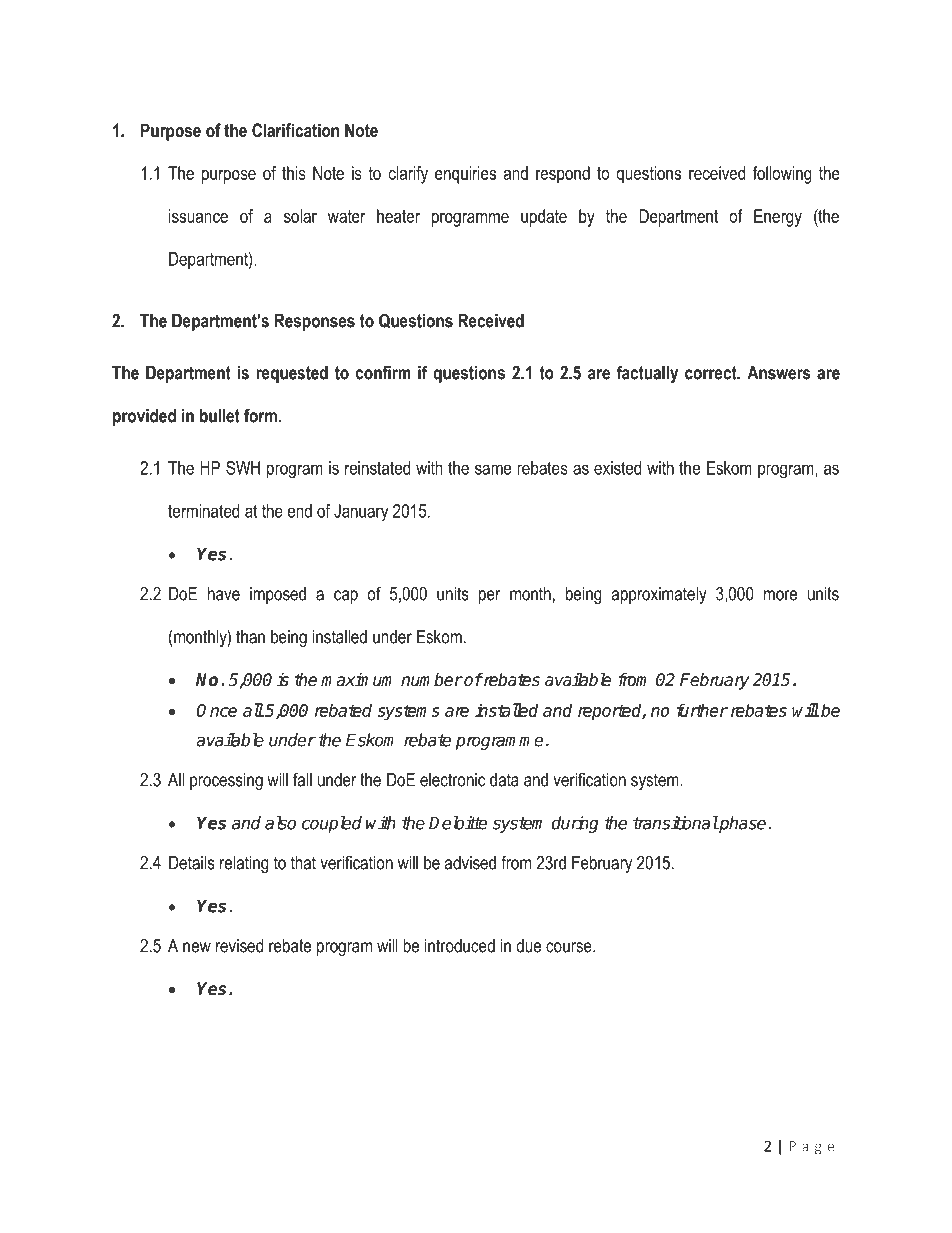 This screenshot has height=1233, width=952. What do you see at coordinates (452, 780) in the screenshot?
I see `electronic` at bounding box center [452, 780].
